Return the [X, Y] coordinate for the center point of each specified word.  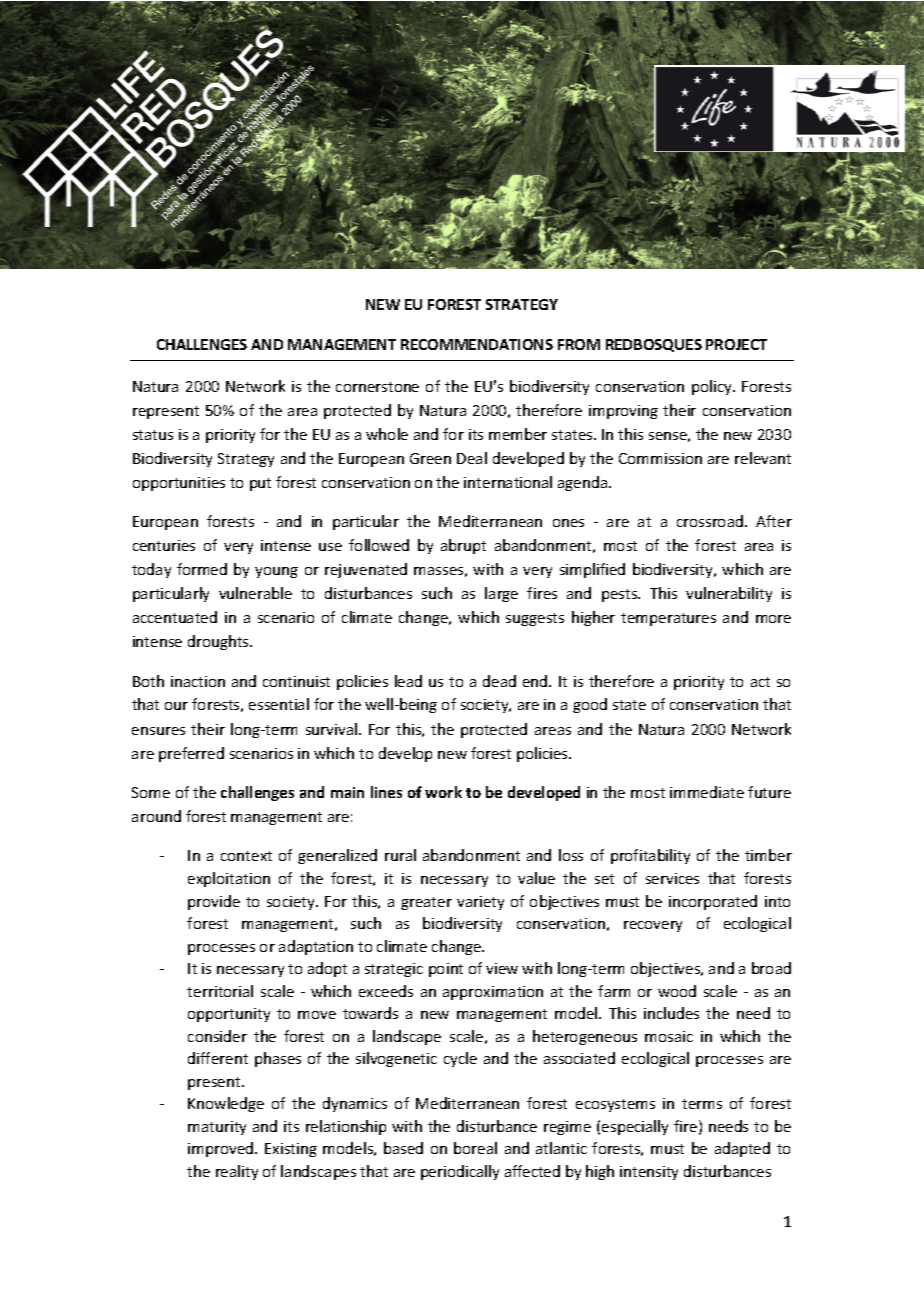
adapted [742, 1149]
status [153, 435]
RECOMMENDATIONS [477, 344]
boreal [475, 1148]
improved [222, 1149]
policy [713, 387]
